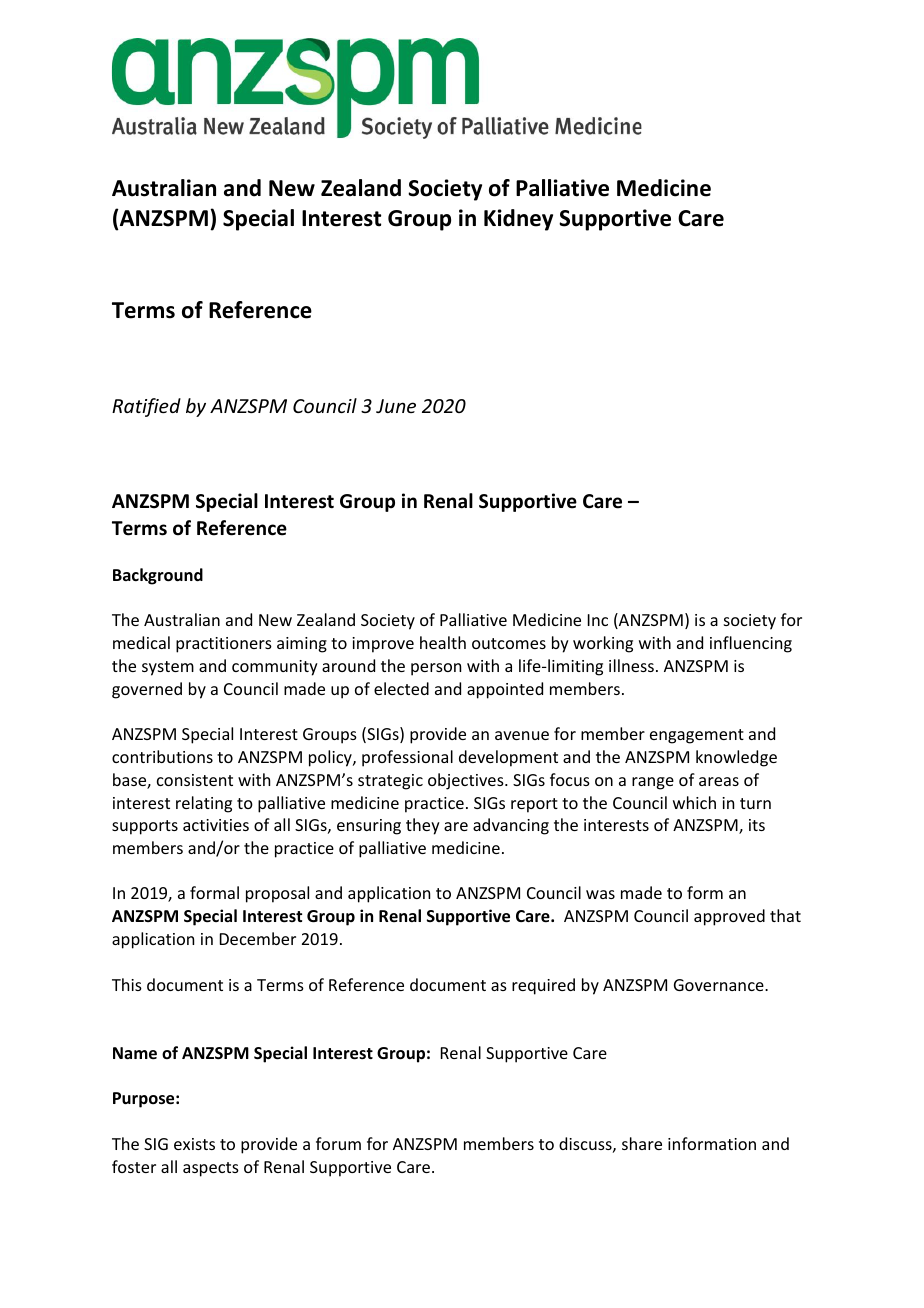 This screenshot has width=924, height=1308. Describe the element at coordinates (195, 780) in the screenshot. I see `consistent` at that location.
